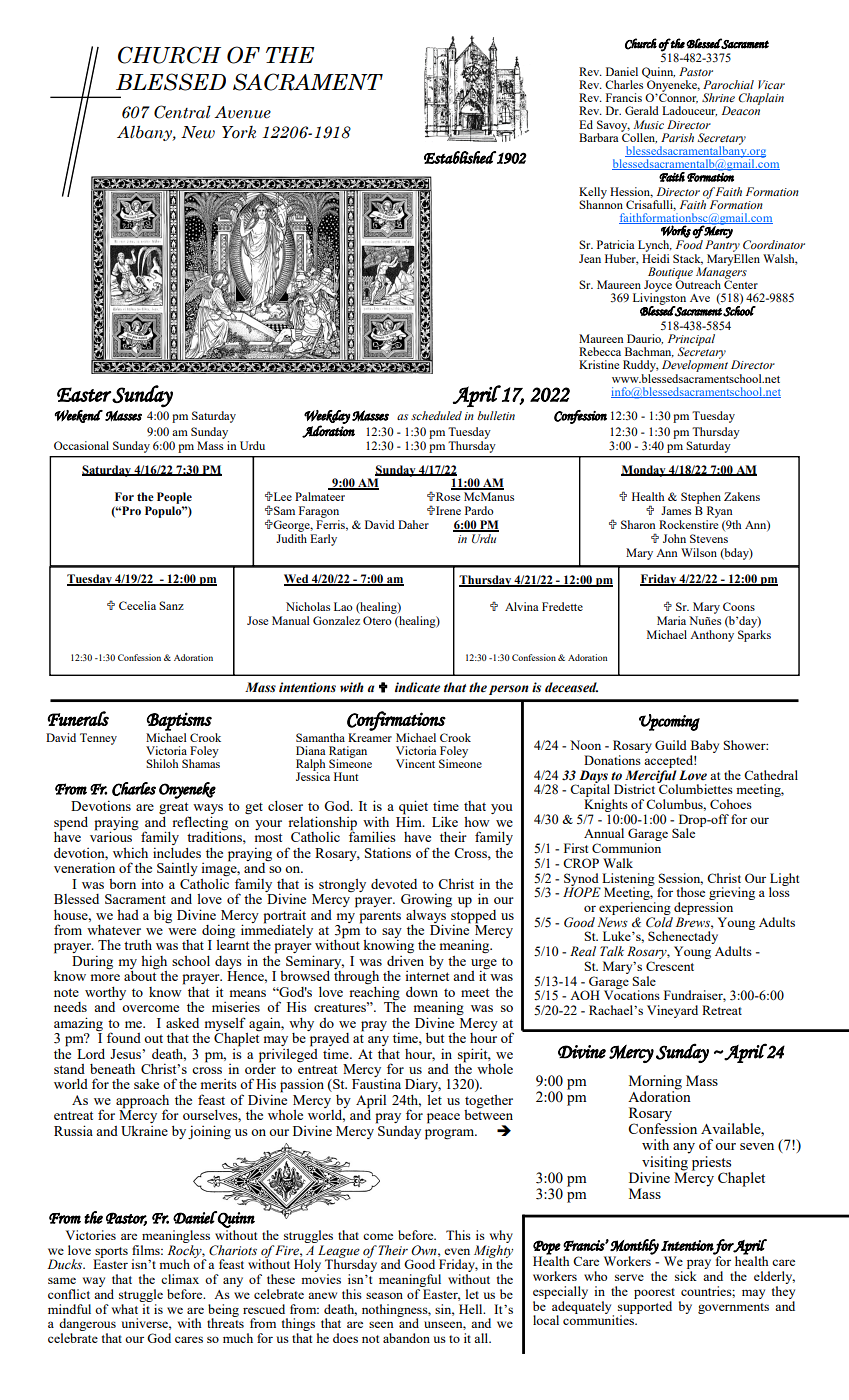 This screenshot has width=849, height=1400. What do you see at coordinates (180, 1279) in the screenshot?
I see `climax` at bounding box center [180, 1279].
